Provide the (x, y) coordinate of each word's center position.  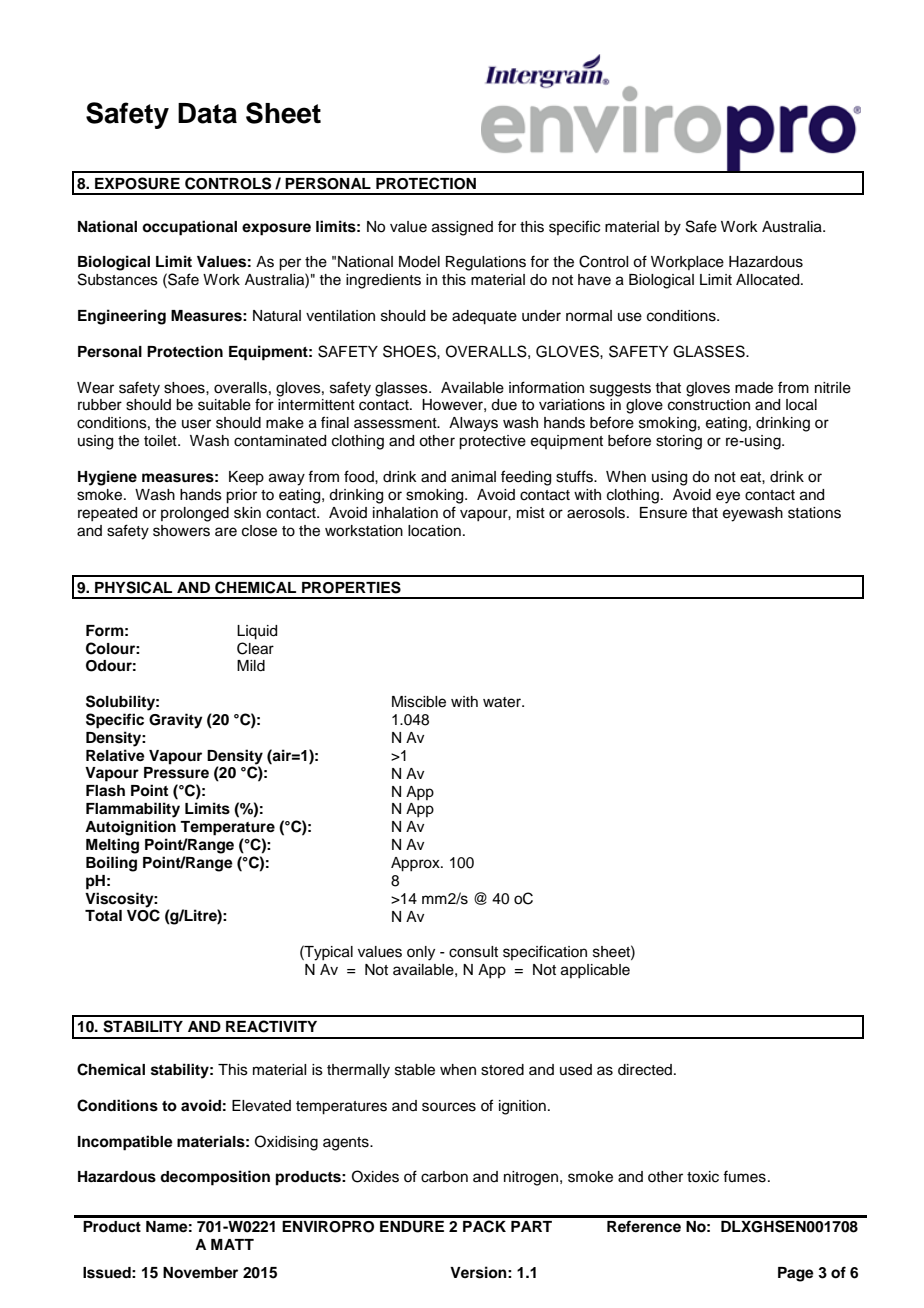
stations (814, 513)
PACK (484, 1226)
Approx (416, 864)
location (434, 531)
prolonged (195, 514)
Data (207, 113)
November (200, 1273)
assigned (462, 228)
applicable (595, 971)
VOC (143, 915)
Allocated (769, 280)
